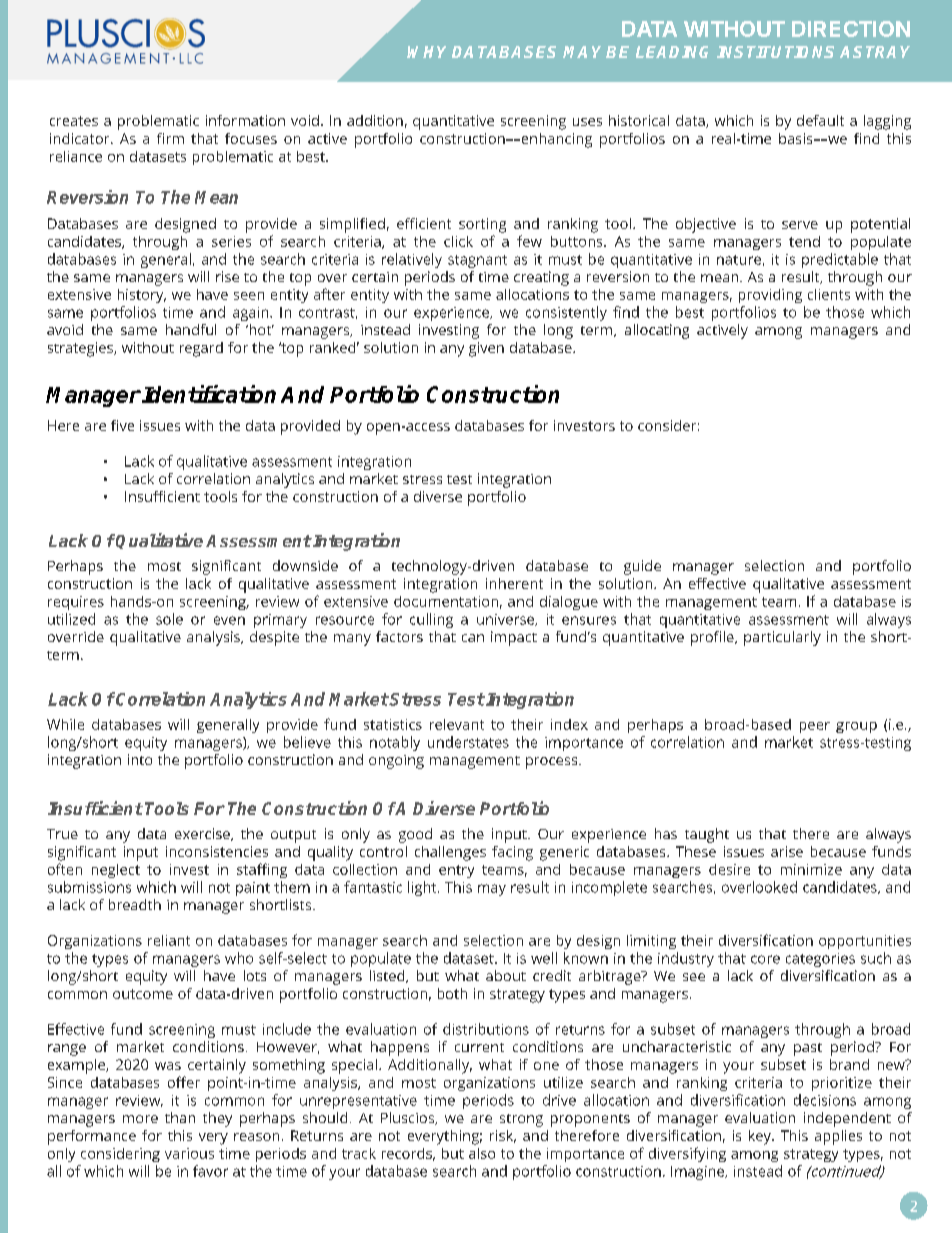 The image size is (952, 1233). What do you see at coordinates (639, 120) in the document?
I see `historical` at bounding box center [639, 120].
